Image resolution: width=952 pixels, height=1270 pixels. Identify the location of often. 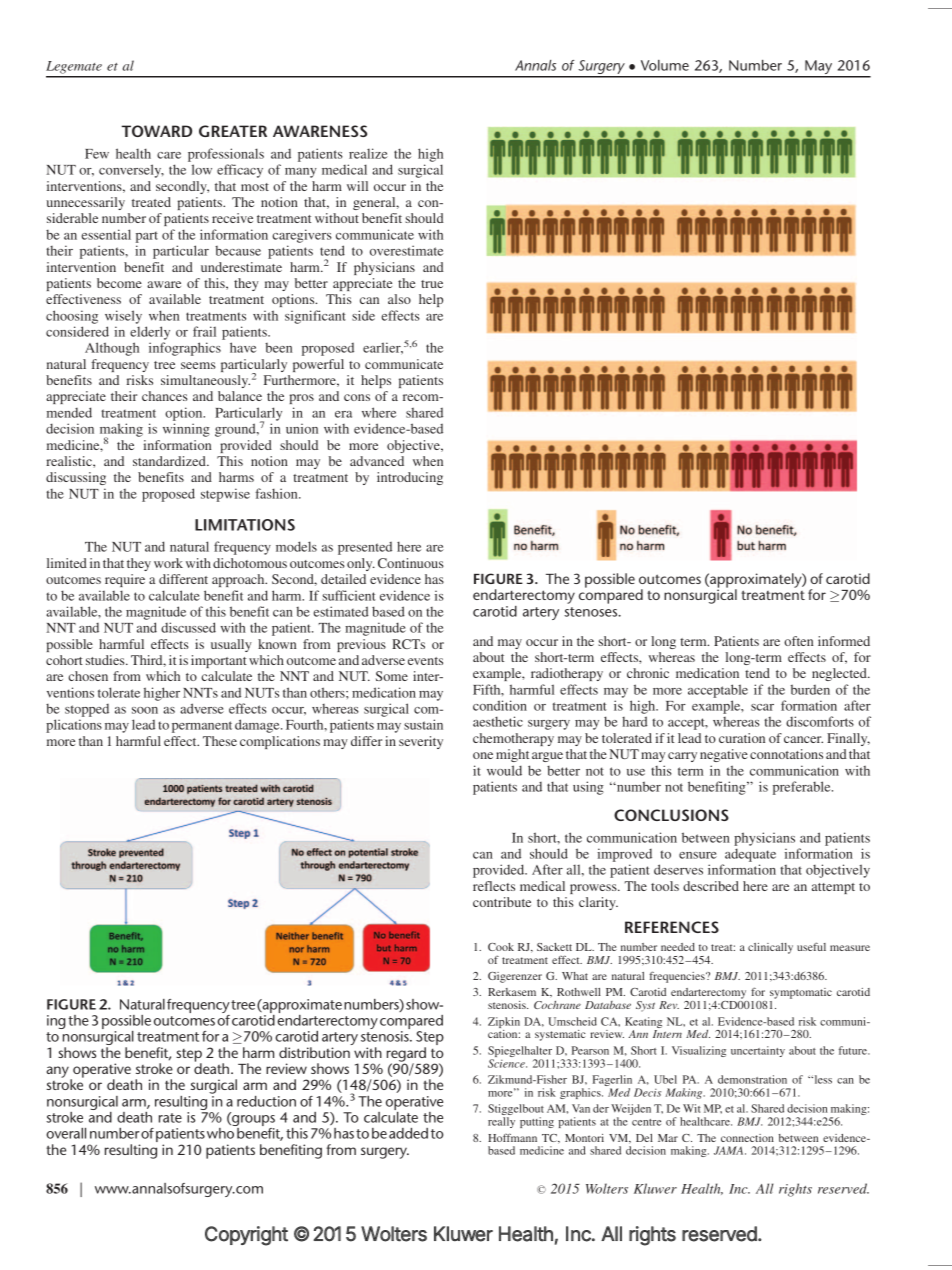
(798, 641).
